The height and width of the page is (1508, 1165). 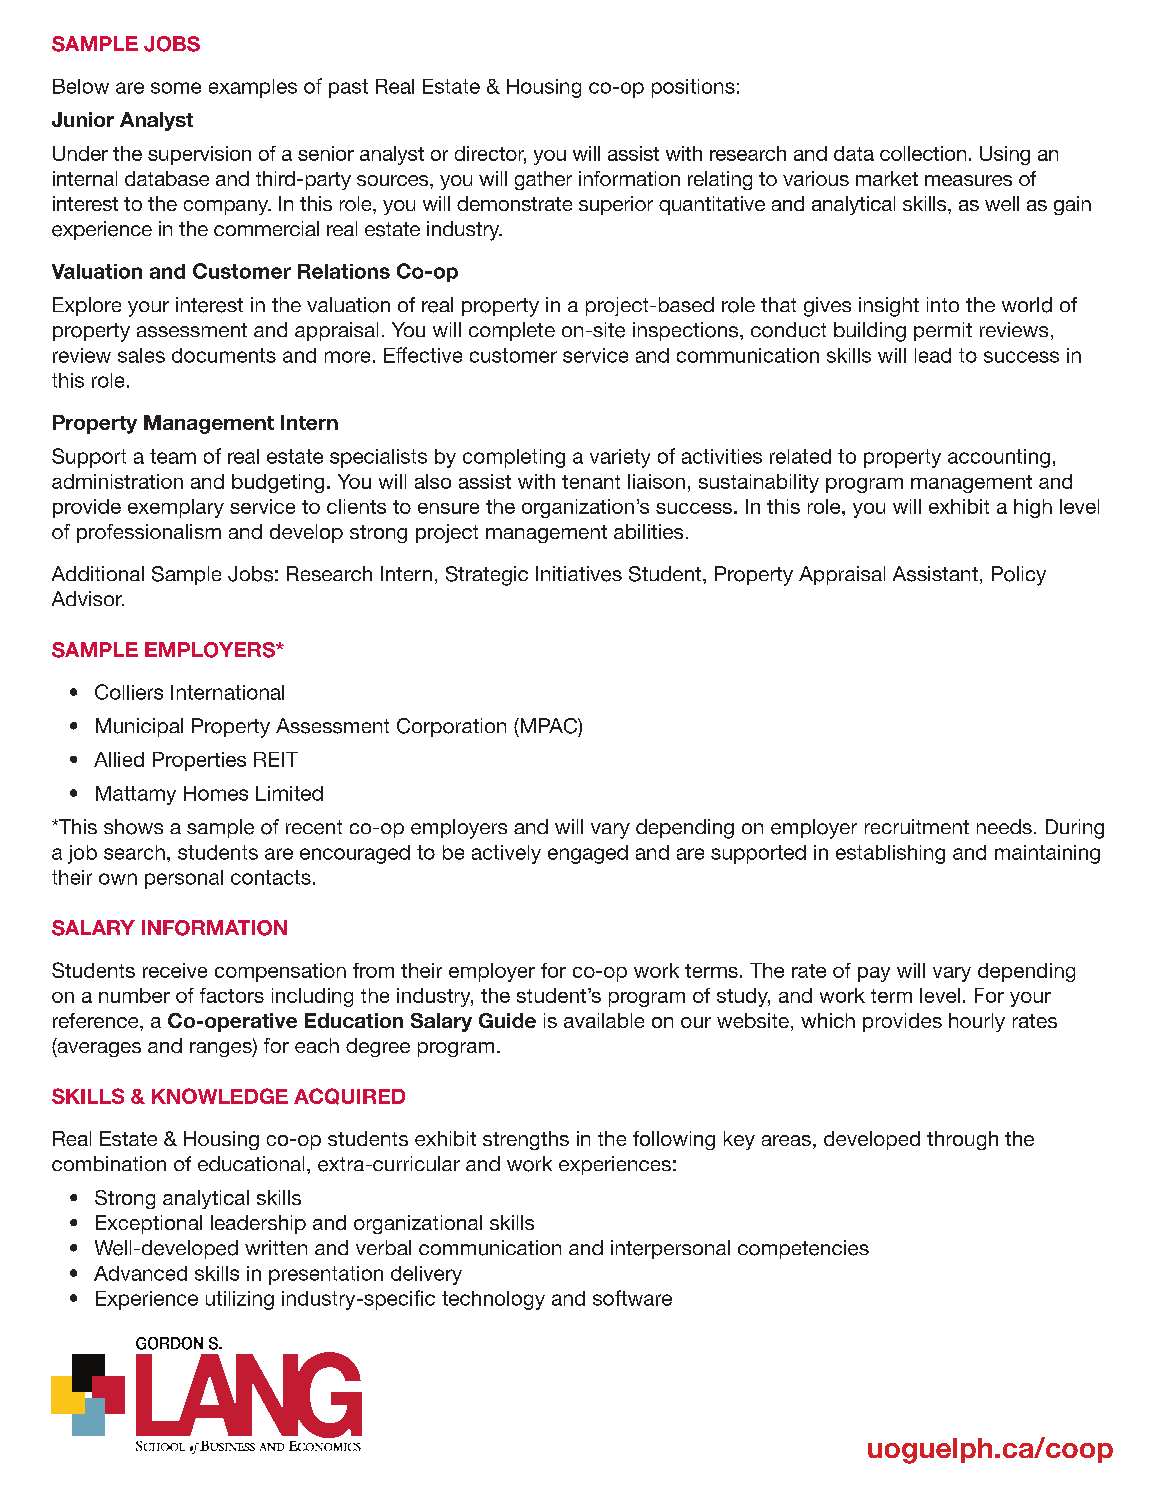 I want to click on collection, so click(x=923, y=153).
